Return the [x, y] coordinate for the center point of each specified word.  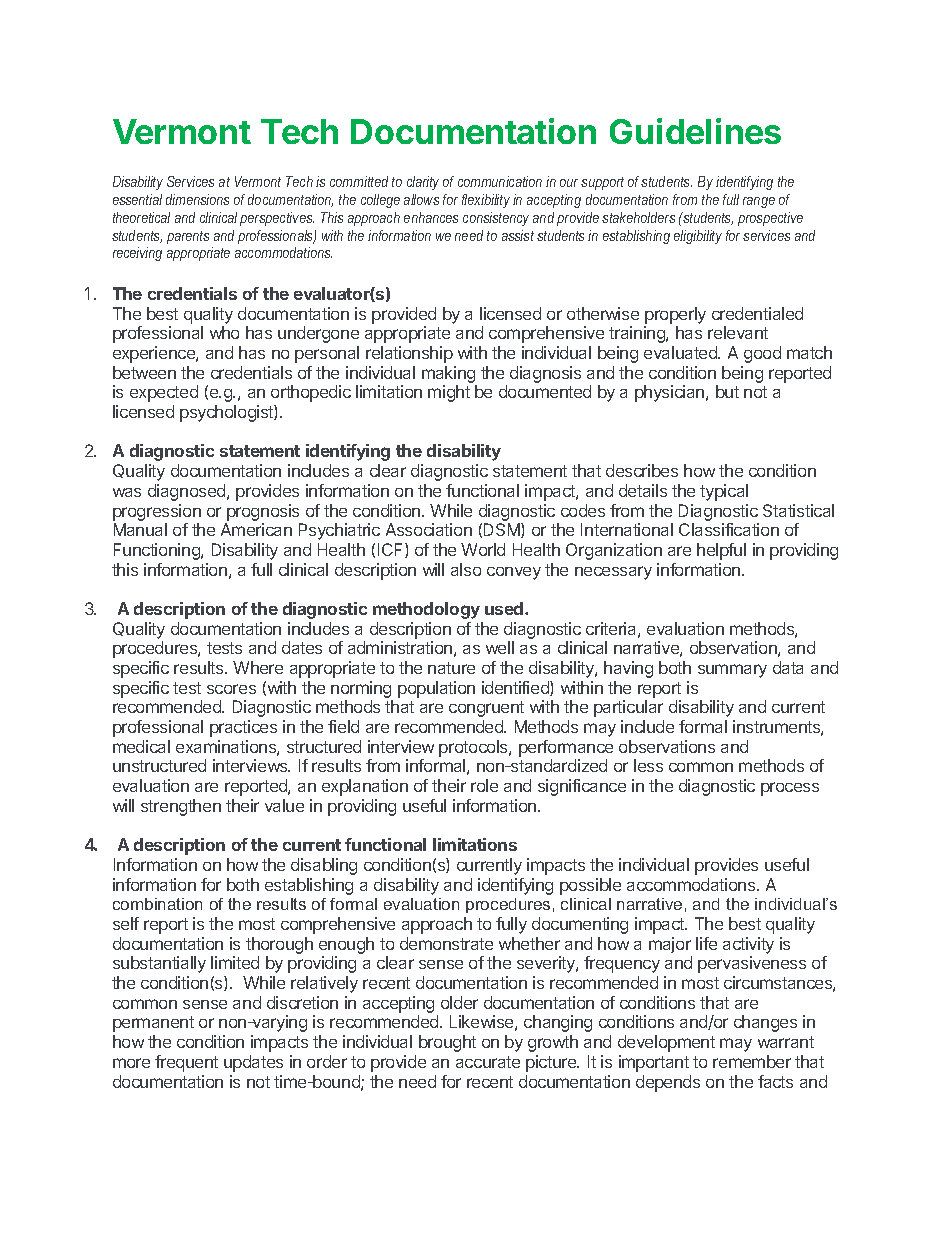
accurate [488, 1062]
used [505, 608]
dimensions [197, 199]
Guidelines [695, 131]
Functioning [158, 551]
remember [752, 1061]
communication [500, 181]
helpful [721, 551]
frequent [186, 1063]
